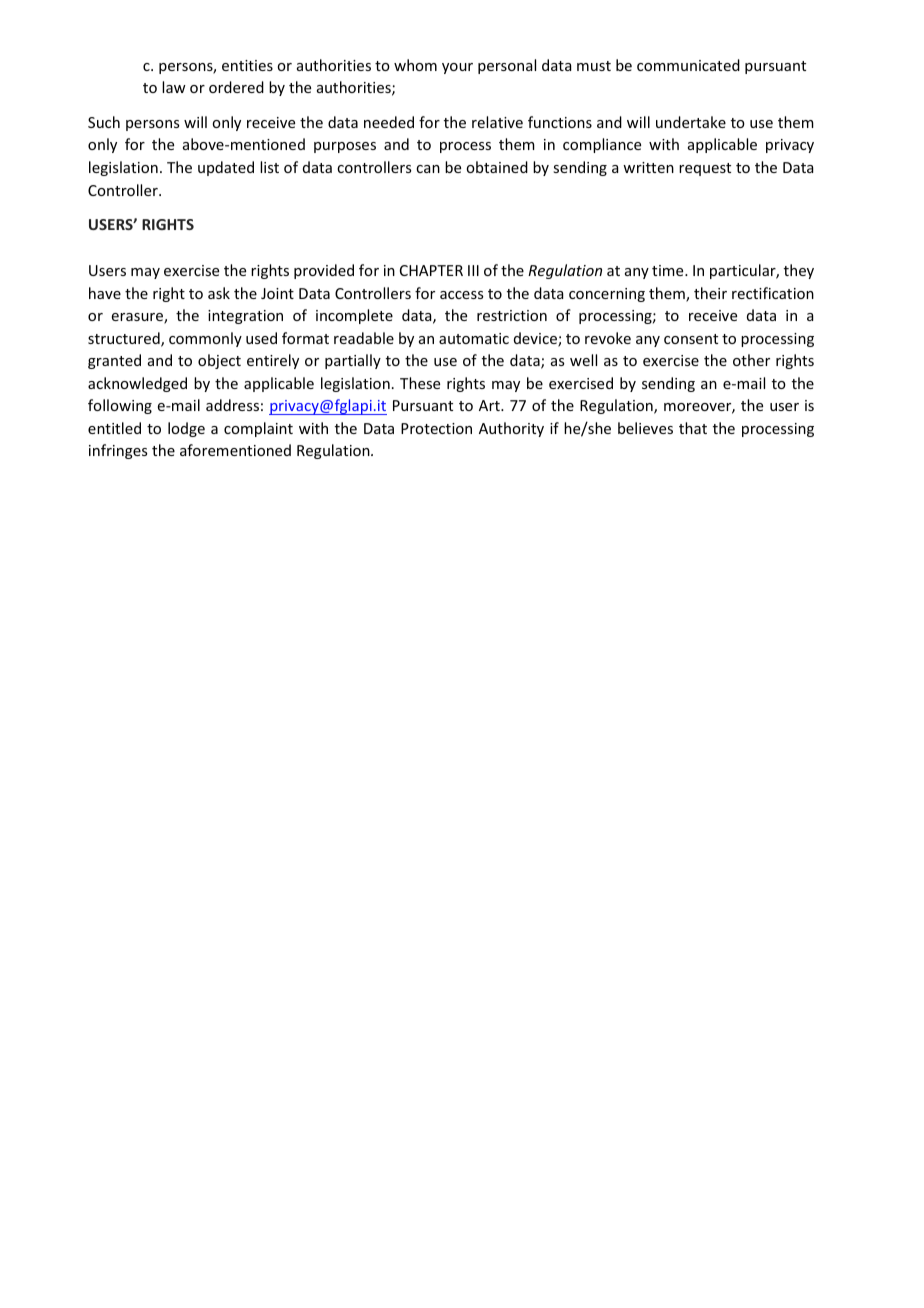 This screenshot has width=924, height=1308. I want to click on that, so click(693, 428).
